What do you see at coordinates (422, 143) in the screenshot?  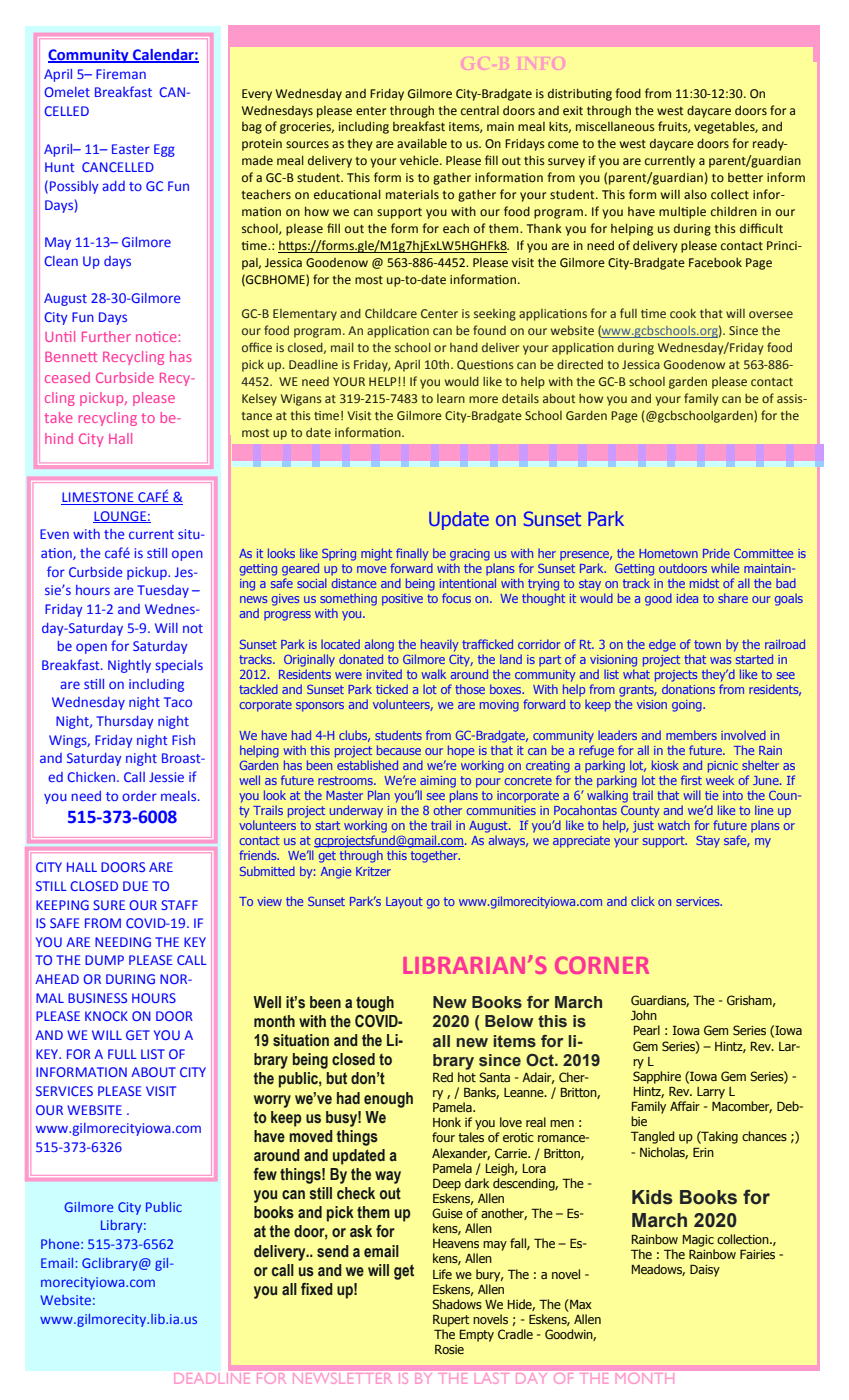 I see `available` at bounding box center [422, 143].
